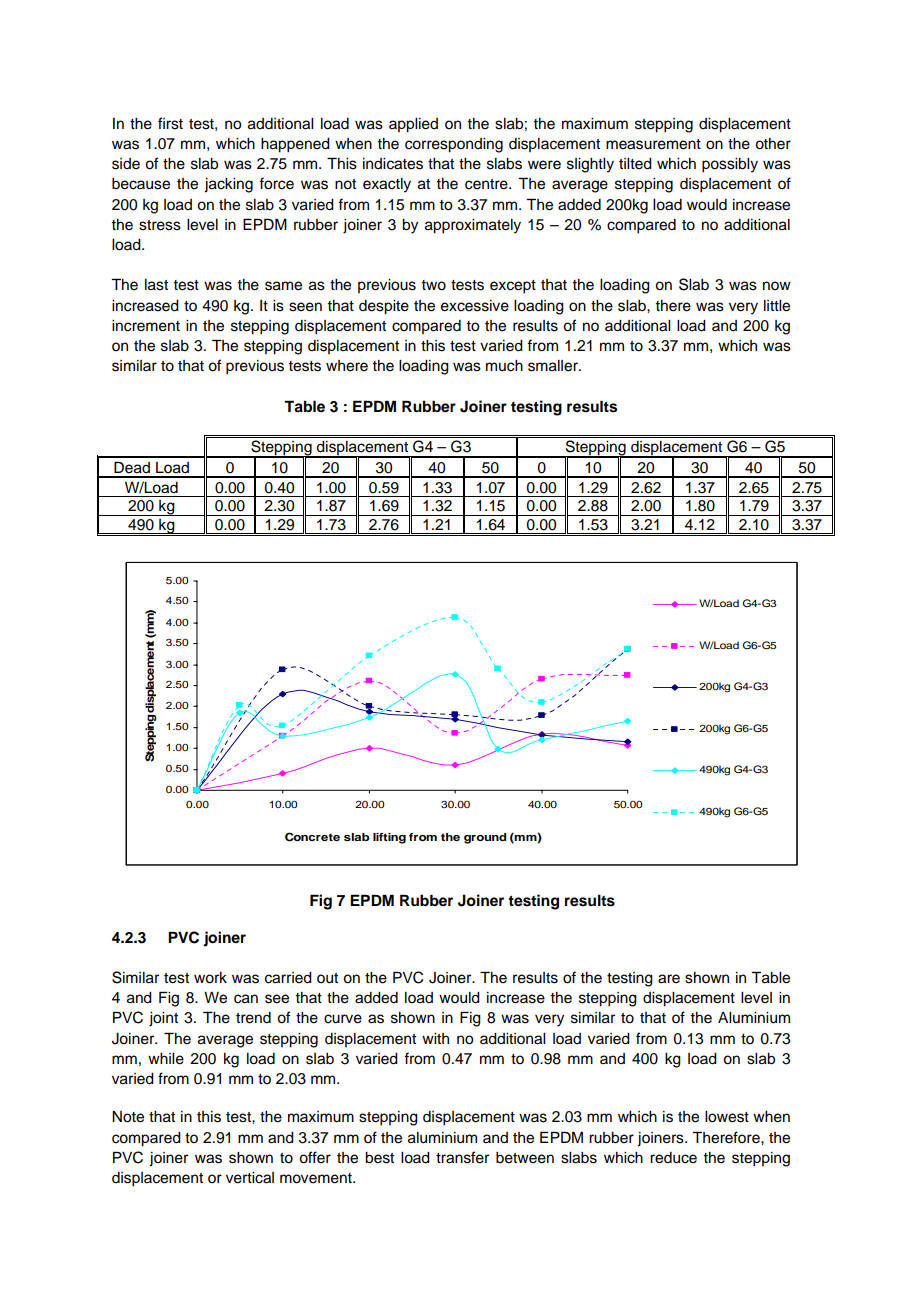 The height and width of the image is (1308, 924). Describe the element at coordinates (485, 838) in the image. I see `ground` at that location.
